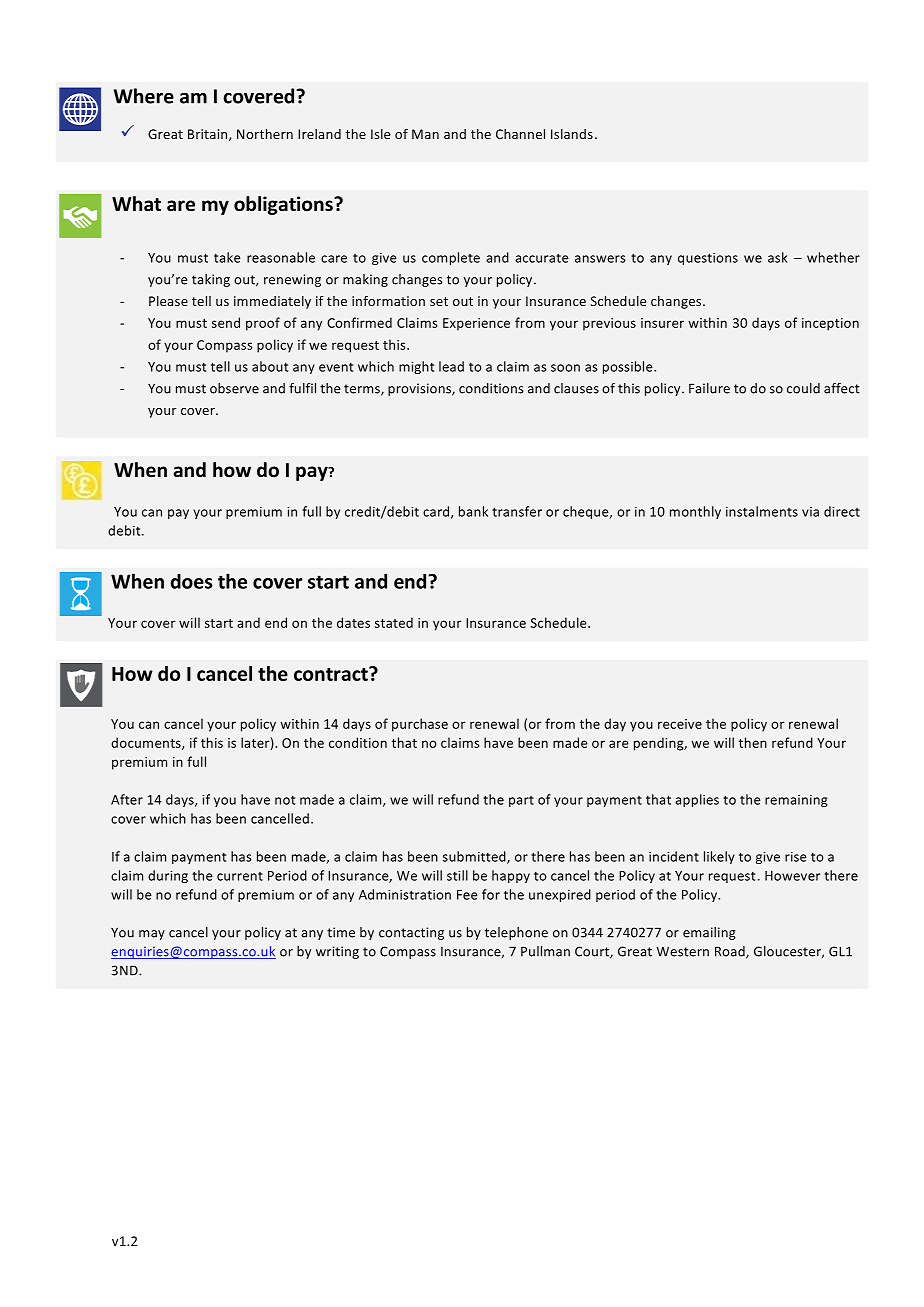 The image size is (924, 1307). Describe the element at coordinates (762, 511) in the document. I see `instalments` at that location.
